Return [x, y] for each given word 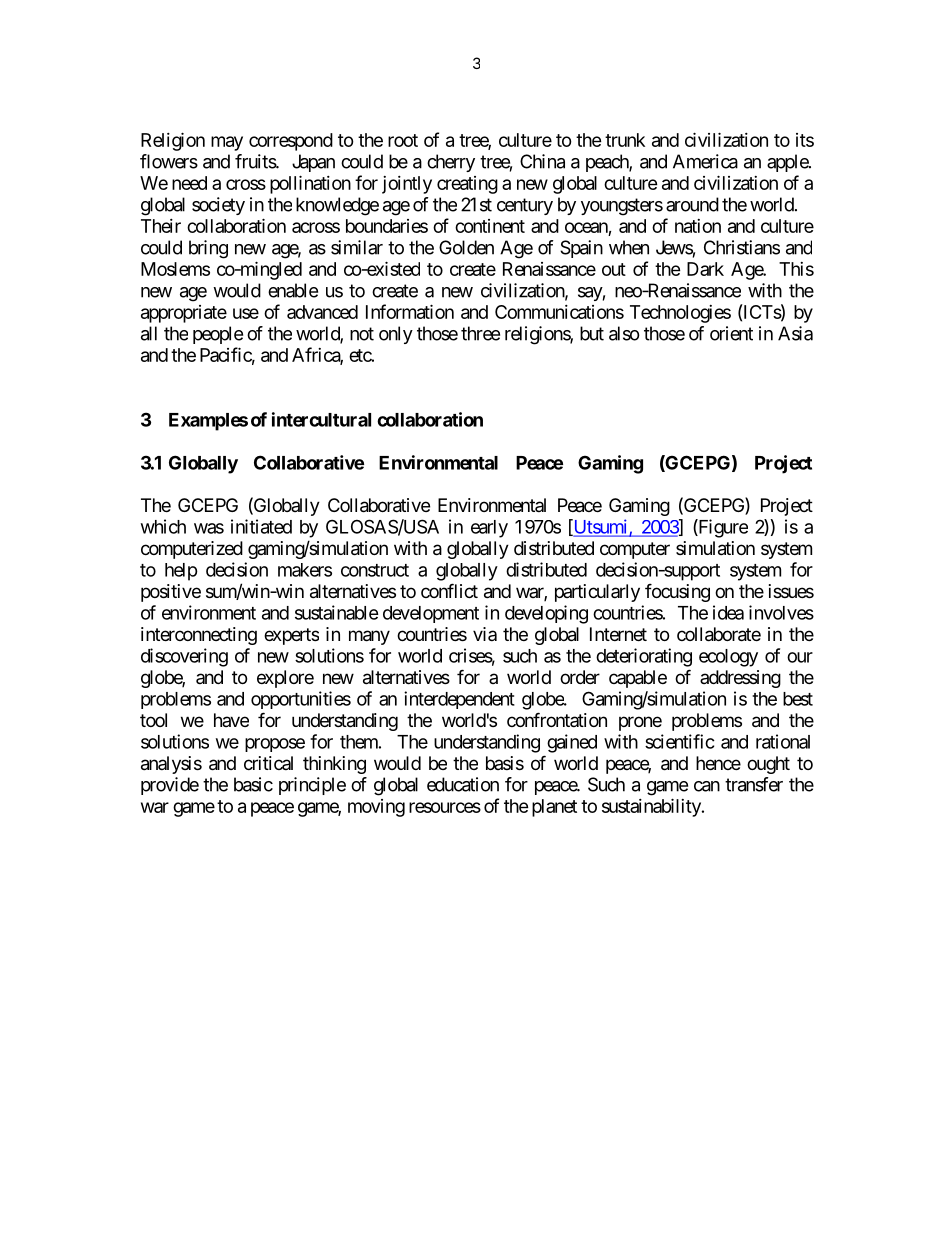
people [218, 335]
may [227, 143]
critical [268, 763]
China [542, 161]
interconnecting [199, 636]
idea [728, 612]
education [463, 784]
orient [731, 333]
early [489, 529]
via [485, 634]
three [480, 333]
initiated [261, 526]
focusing [677, 592]
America [705, 161]
